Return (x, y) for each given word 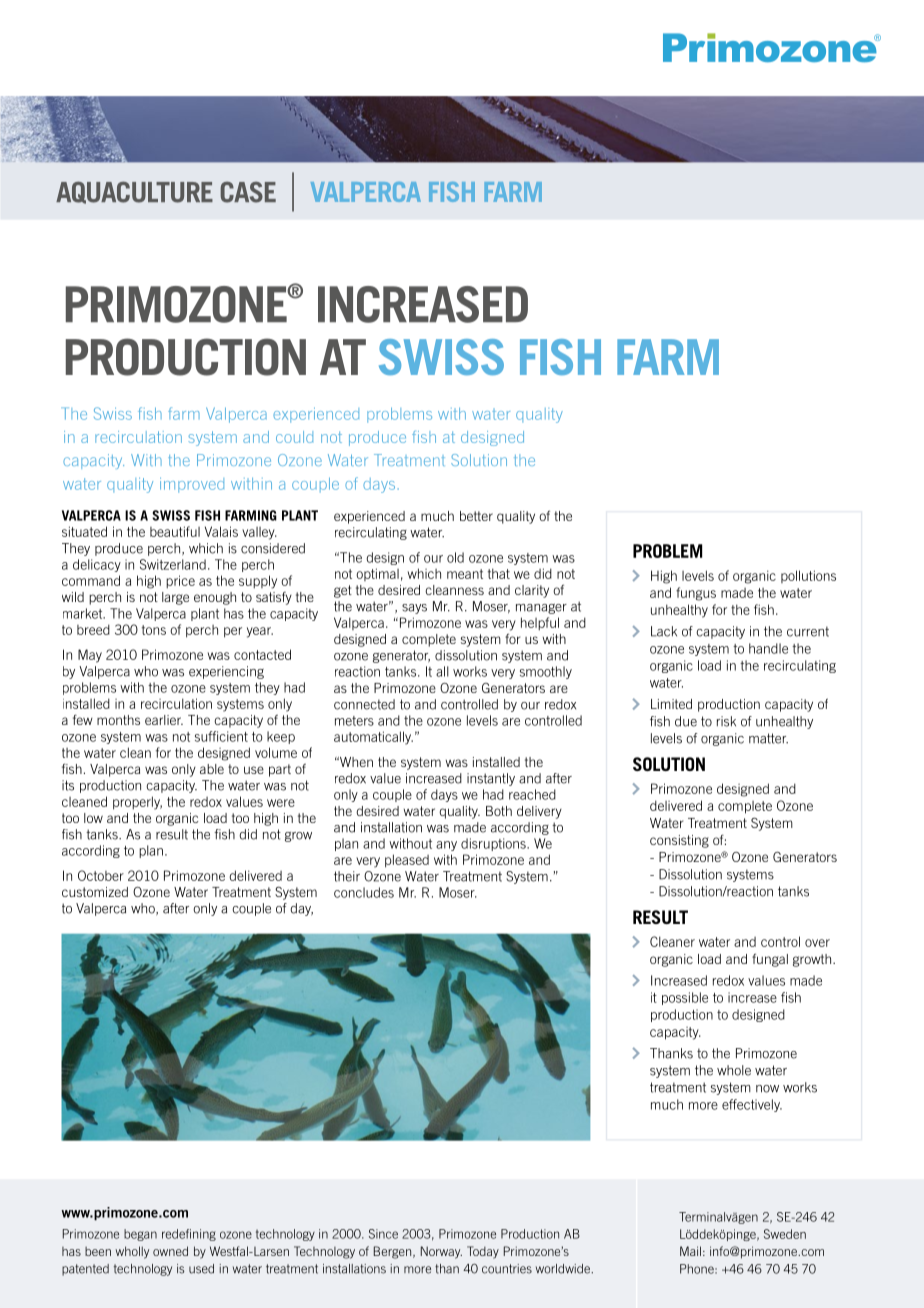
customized (95, 892)
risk (726, 721)
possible (685, 998)
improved (192, 485)
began (140, 1235)
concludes (364, 892)
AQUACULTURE (134, 192)
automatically (373, 738)
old (455, 557)
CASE (248, 192)
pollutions (808, 576)
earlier (164, 720)
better (476, 516)
